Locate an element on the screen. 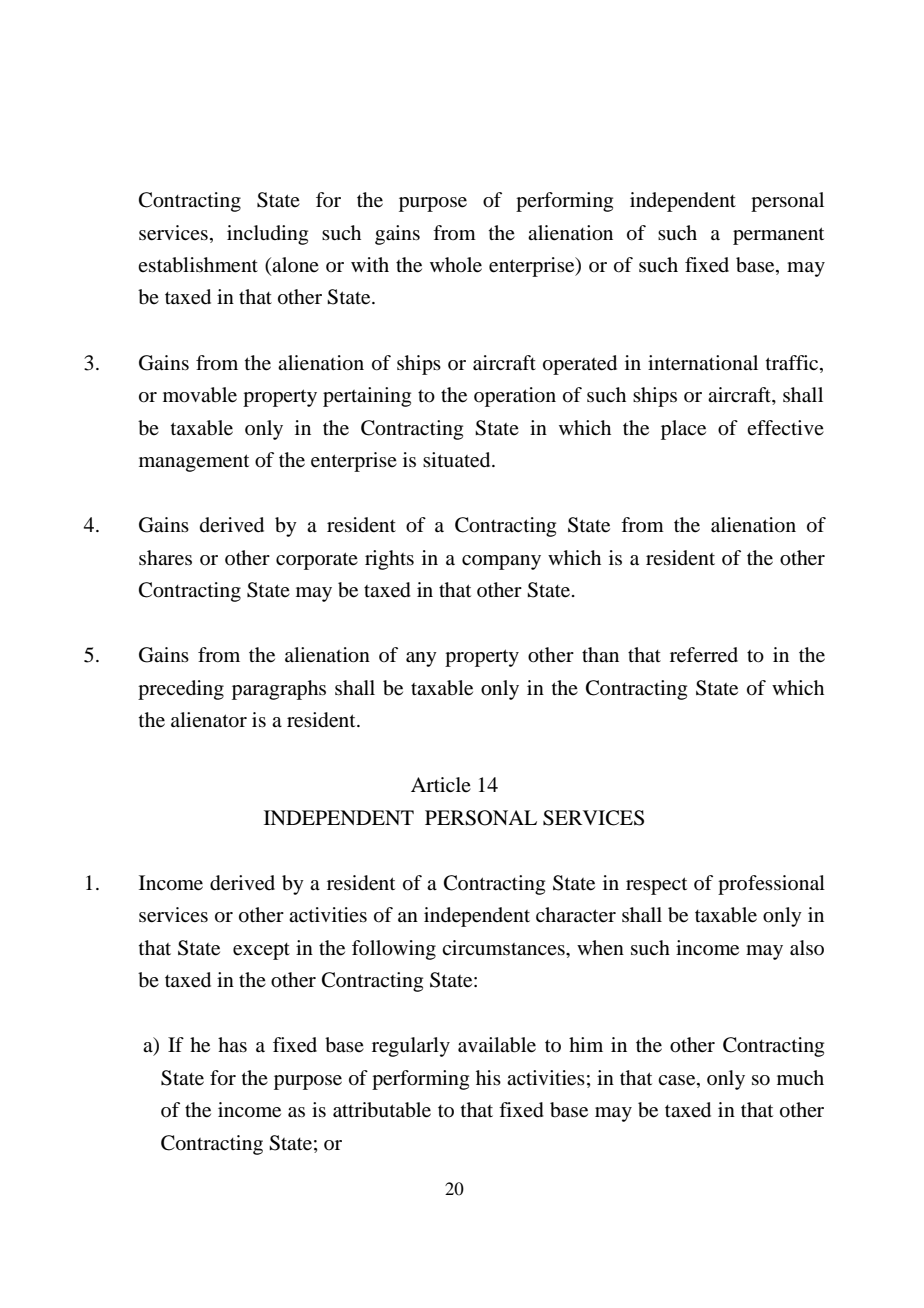 This screenshot has height=1308, width=924. permanent is located at coordinates (778, 236).
